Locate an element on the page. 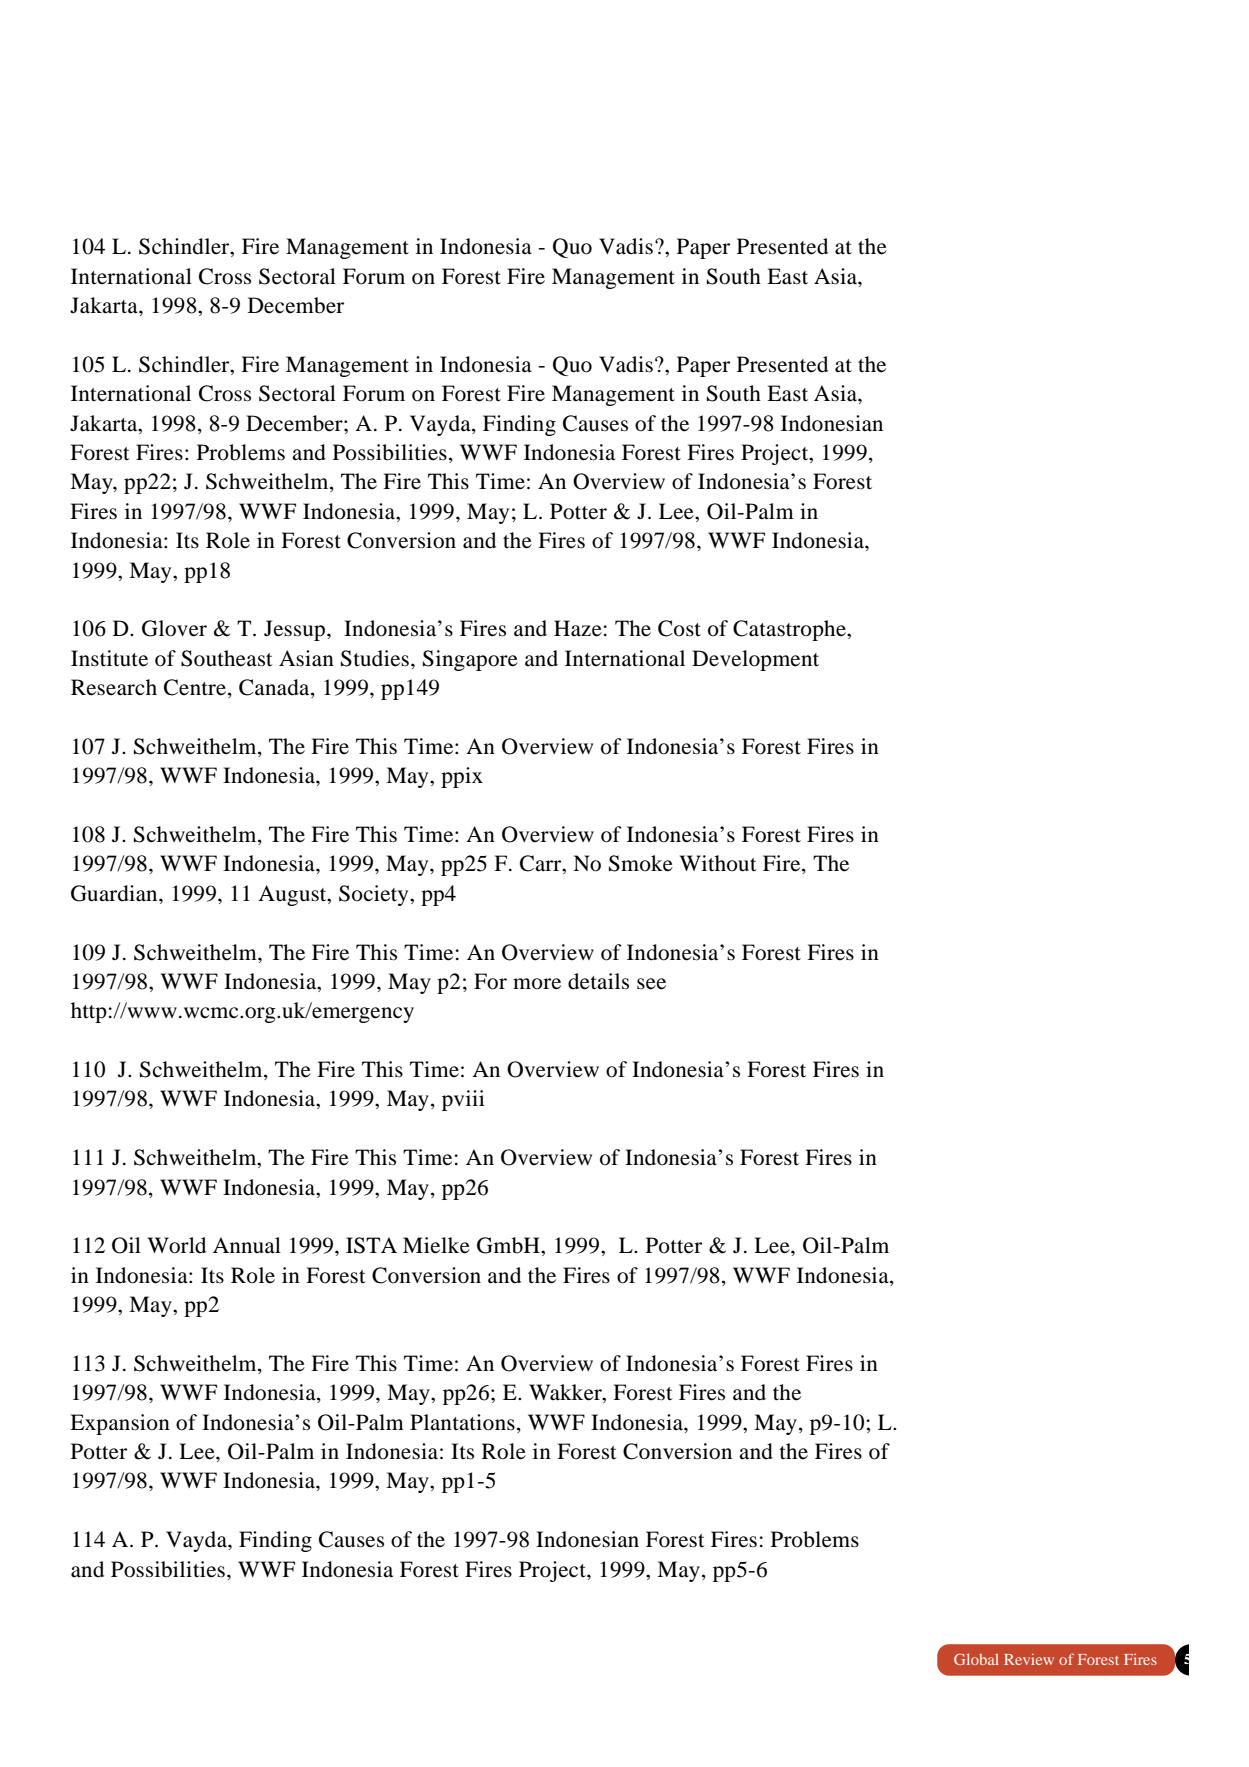 The image size is (1249, 1767). more is located at coordinates (537, 984).
